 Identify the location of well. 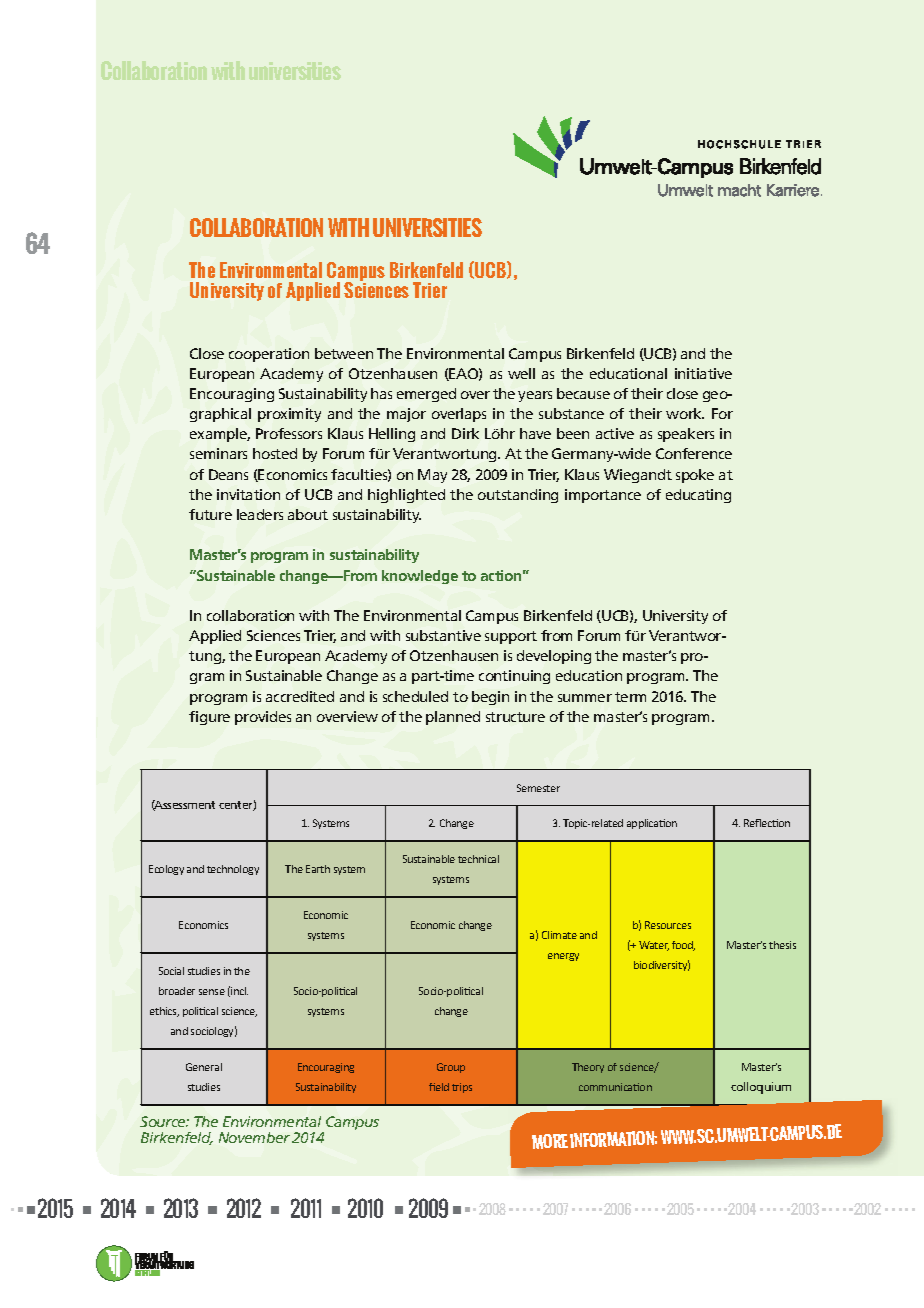
(521, 373).
